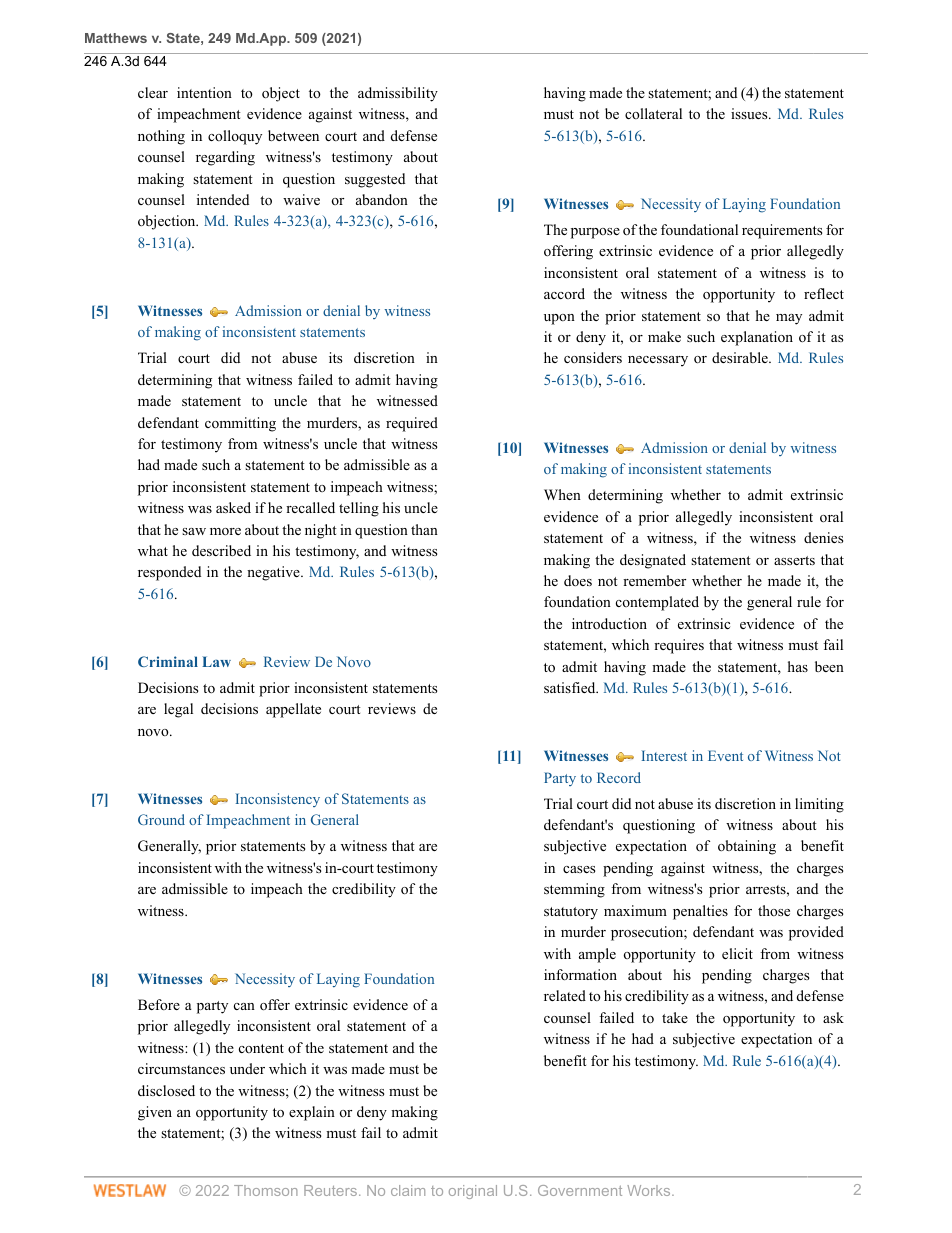 The image size is (952, 1233). What do you see at coordinates (240, 424) in the screenshot?
I see `committing` at bounding box center [240, 424].
